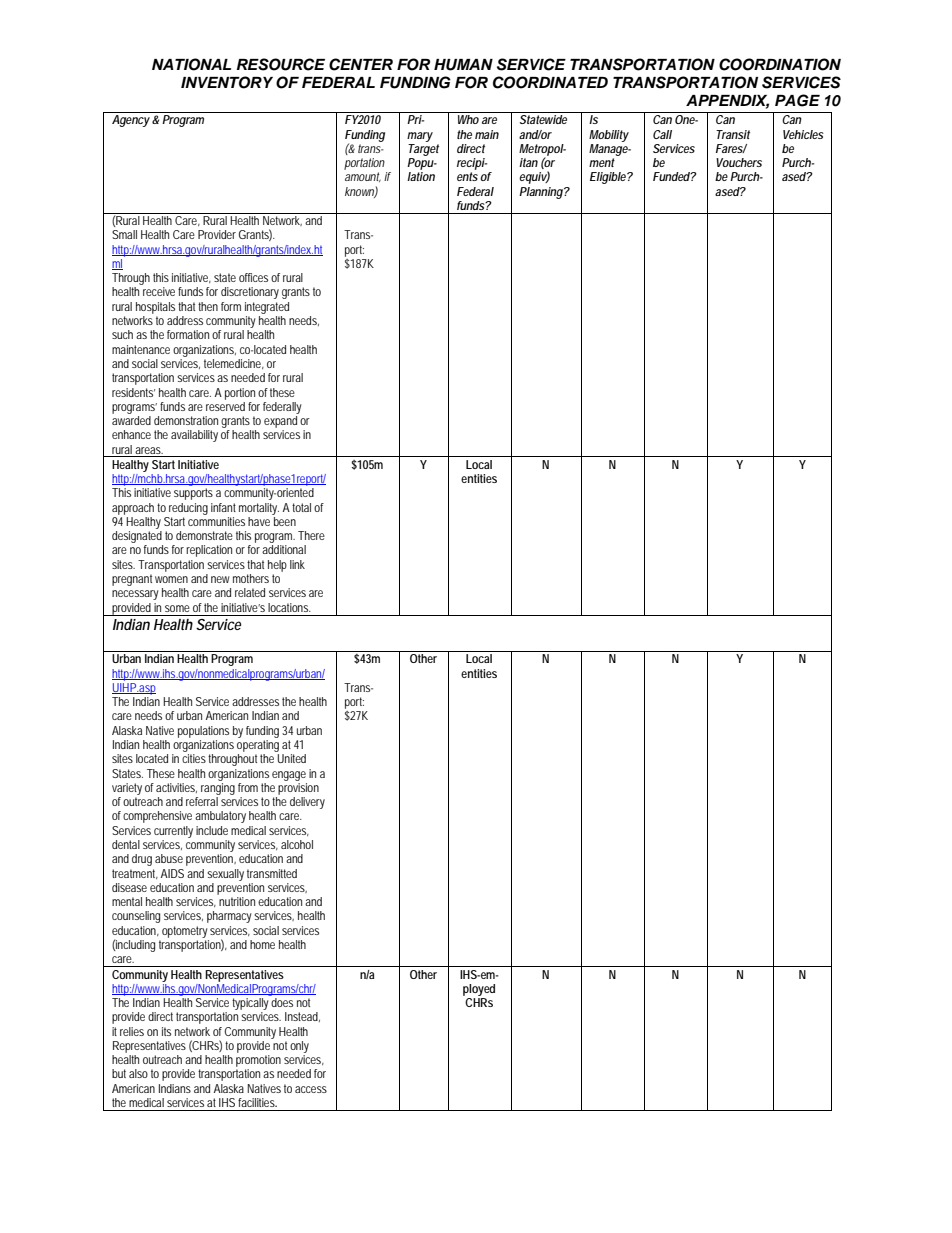  What do you see at coordinates (307, 803) in the image?
I see `delivery` at bounding box center [307, 803].
